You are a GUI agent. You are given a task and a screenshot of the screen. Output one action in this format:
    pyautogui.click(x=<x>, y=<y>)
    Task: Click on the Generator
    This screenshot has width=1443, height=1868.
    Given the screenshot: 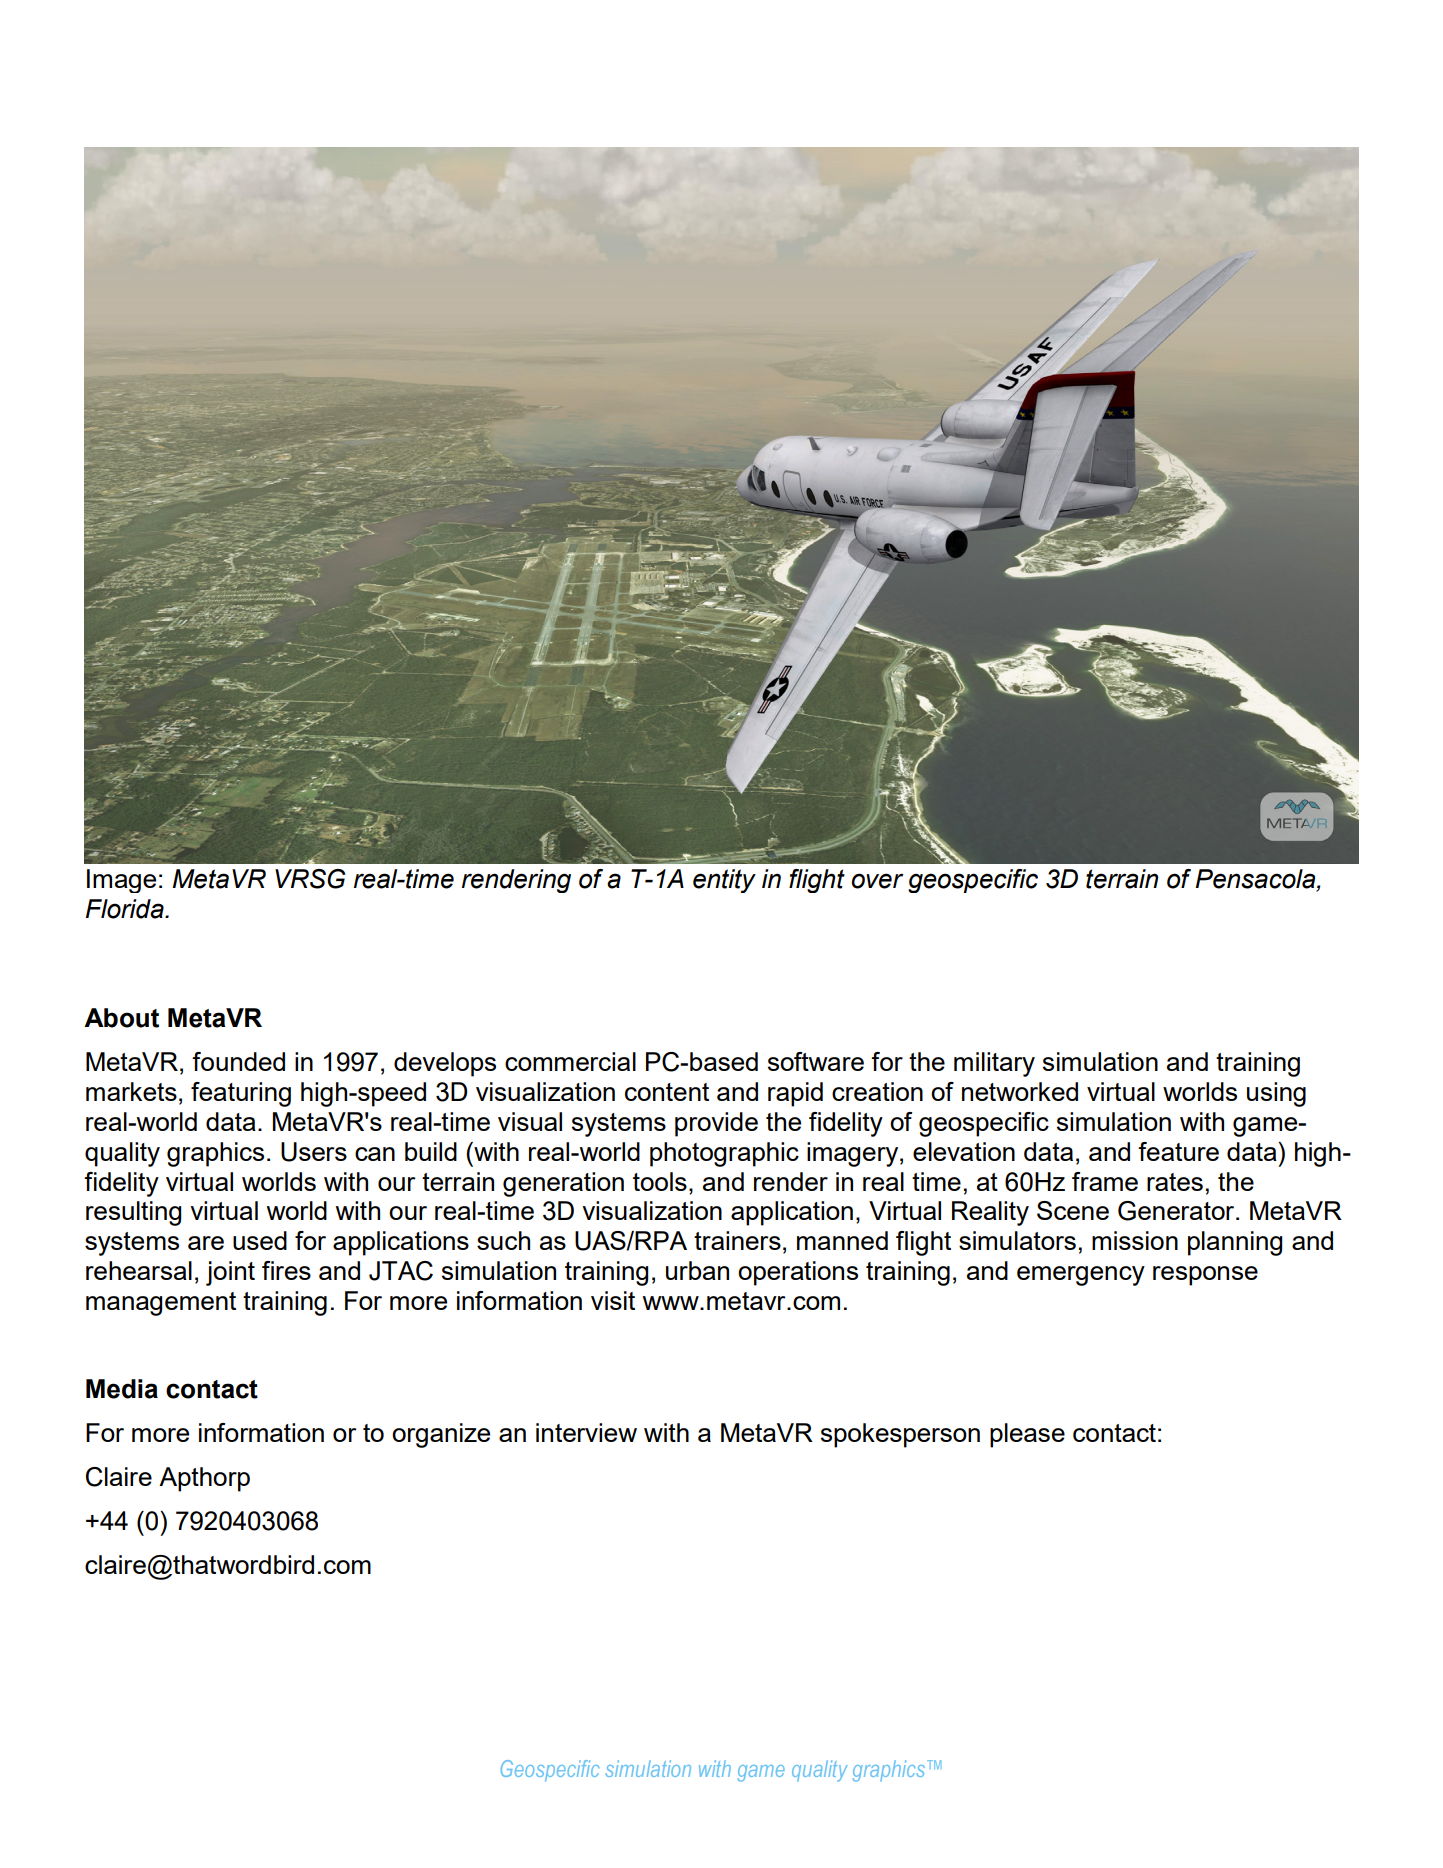 What is the action you would take?
    pyautogui.click(x=1177, y=1211)
